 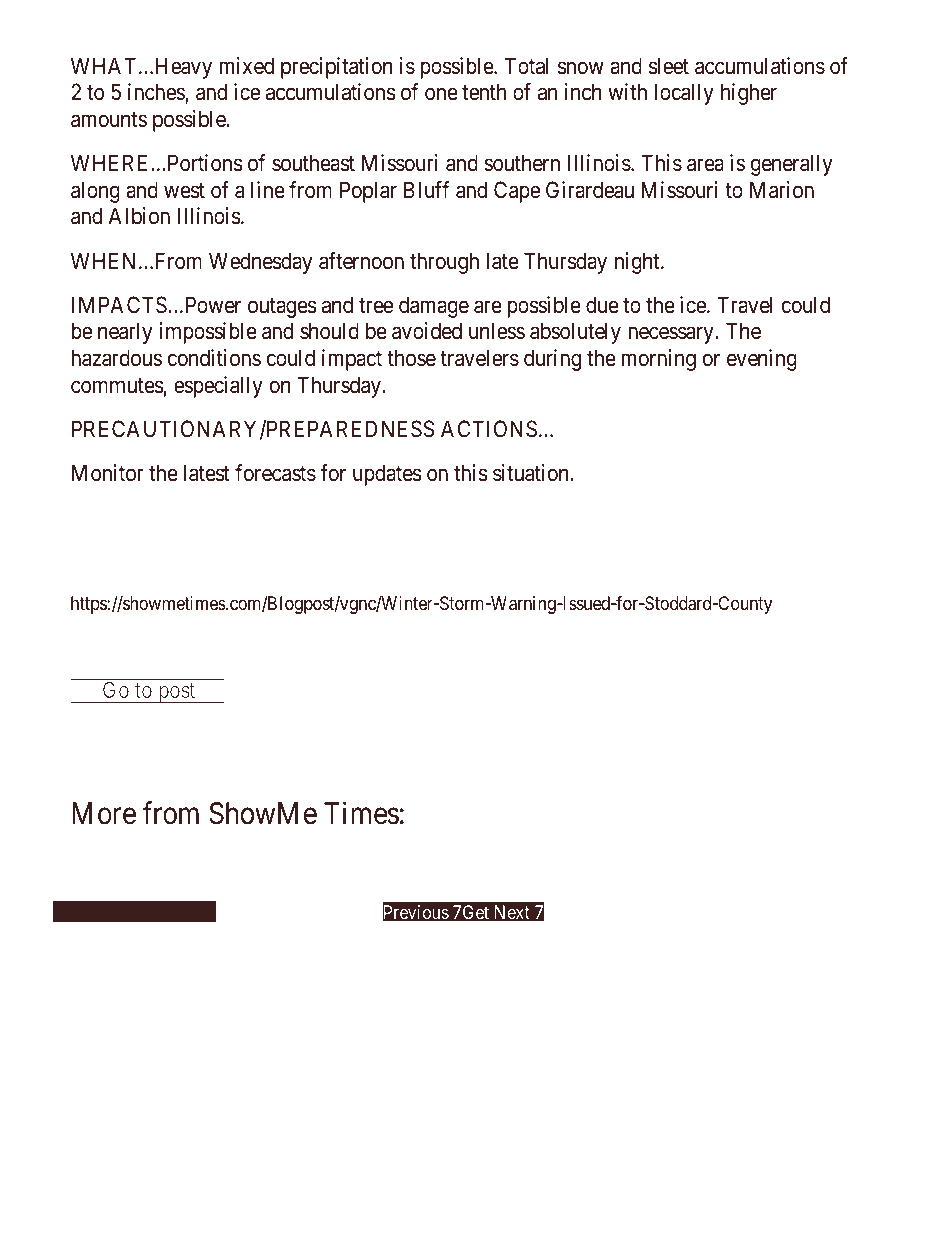 What do you see at coordinates (104, 813) in the screenshot?
I see `More` at bounding box center [104, 813].
